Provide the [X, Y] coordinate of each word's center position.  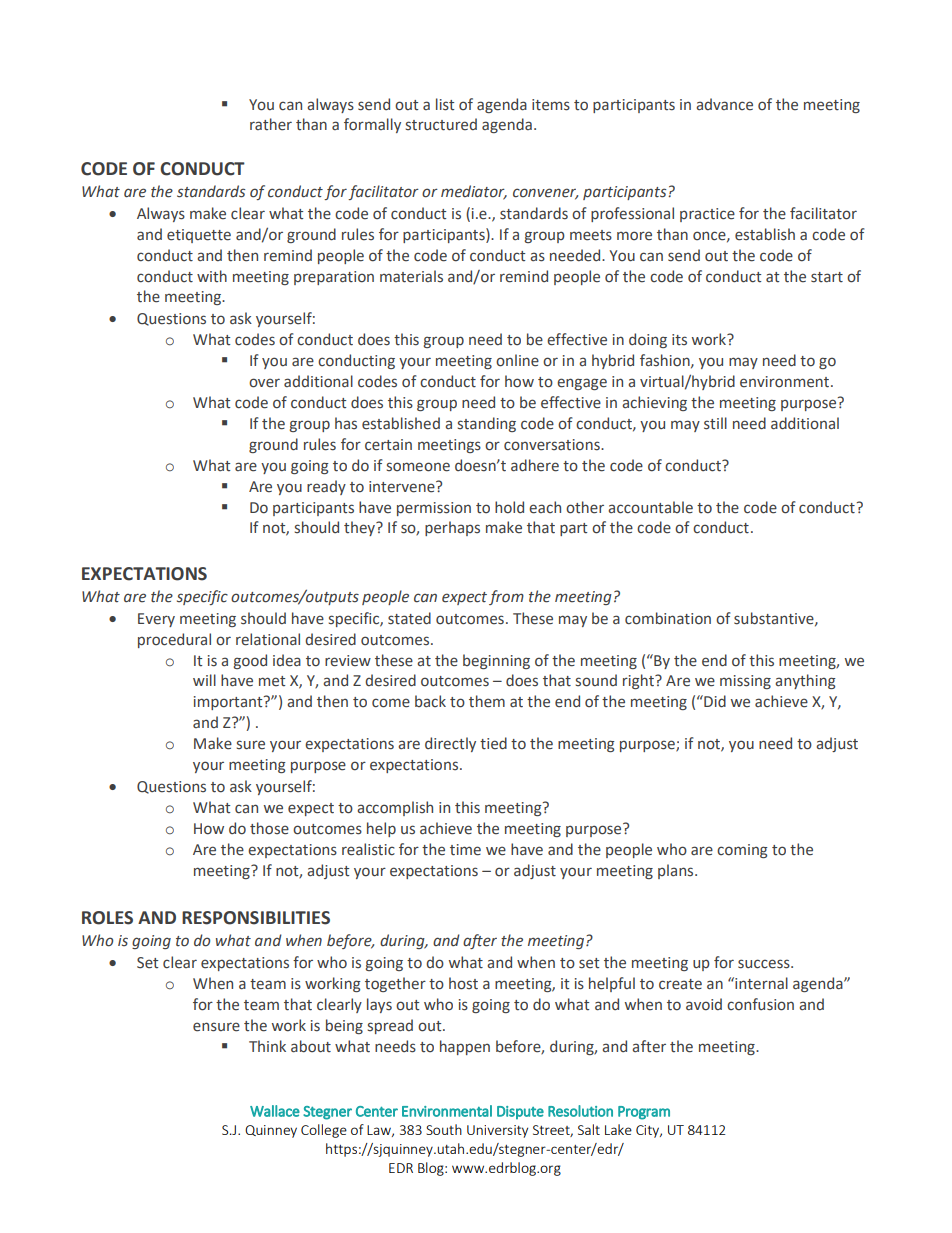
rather [271, 124]
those [269, 828]
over [264, 383]
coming [742, 851]
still [715, 423]
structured [441, 124]
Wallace [275, 1111]
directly [450, 744]
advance [724, 104]
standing [487, 424]
